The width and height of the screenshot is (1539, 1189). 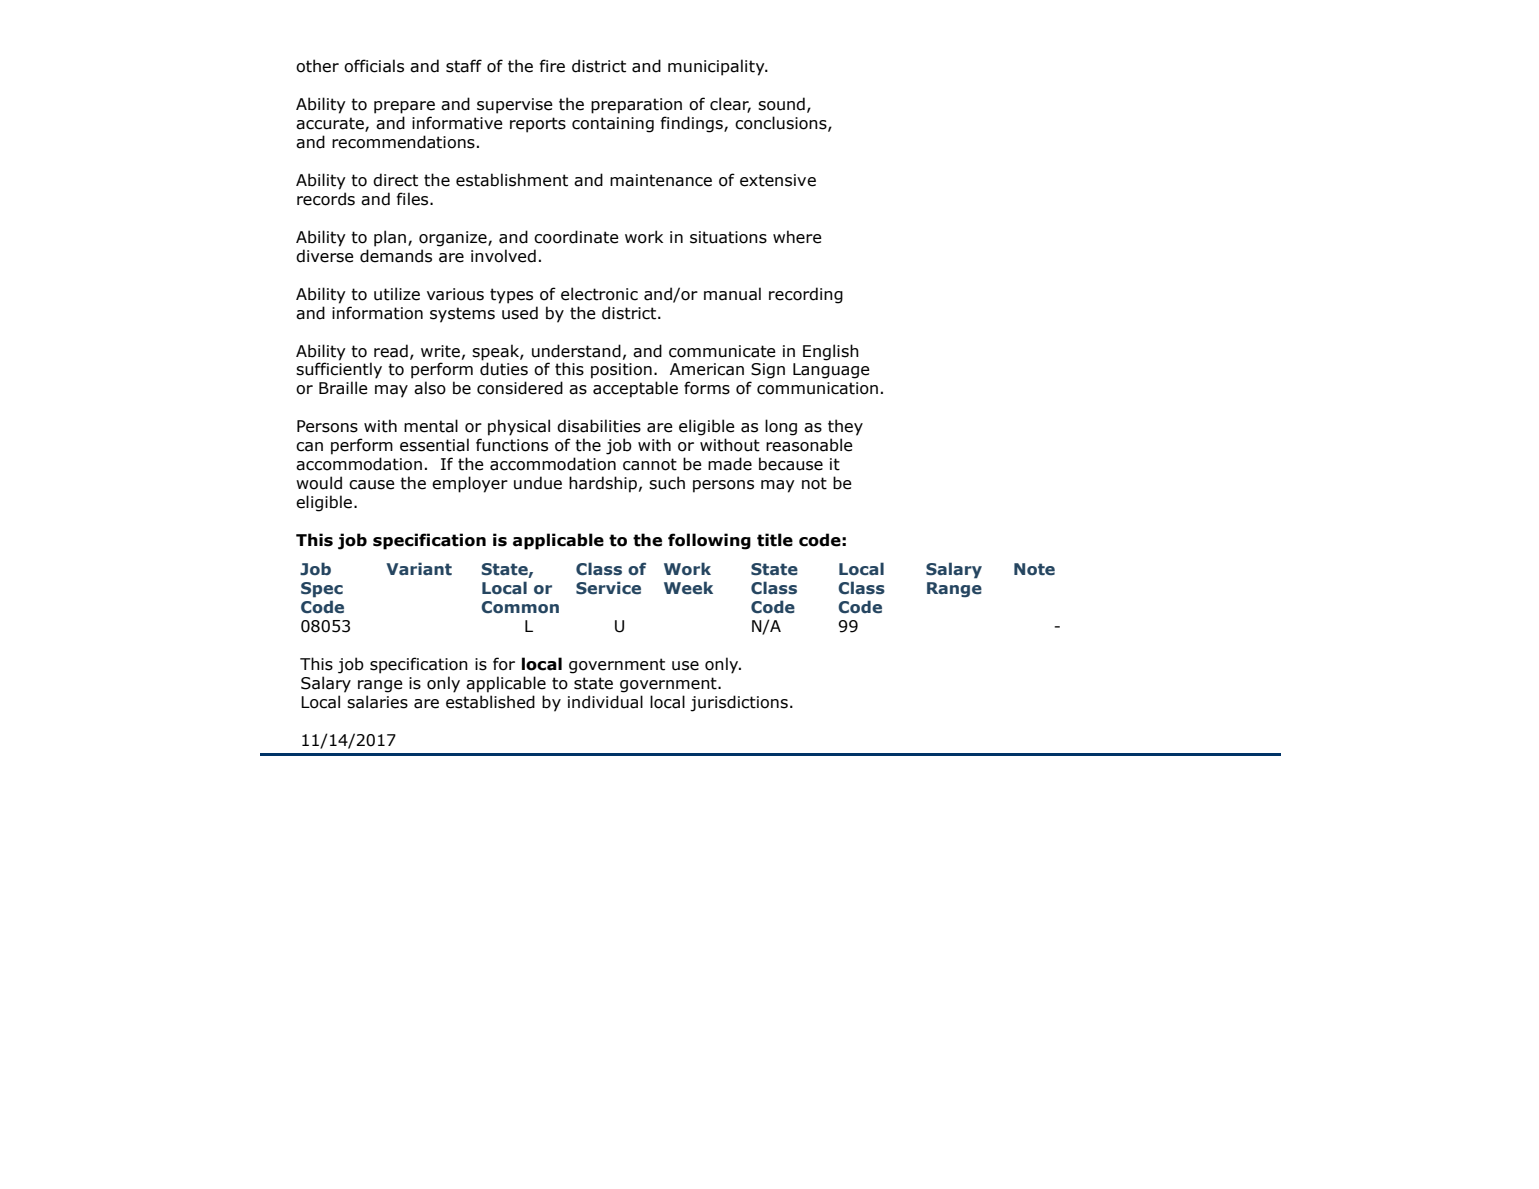 What do you see at coordinates (377, 702) in the screenshot?
I see `salaries` at bounding box center [377, 702].
